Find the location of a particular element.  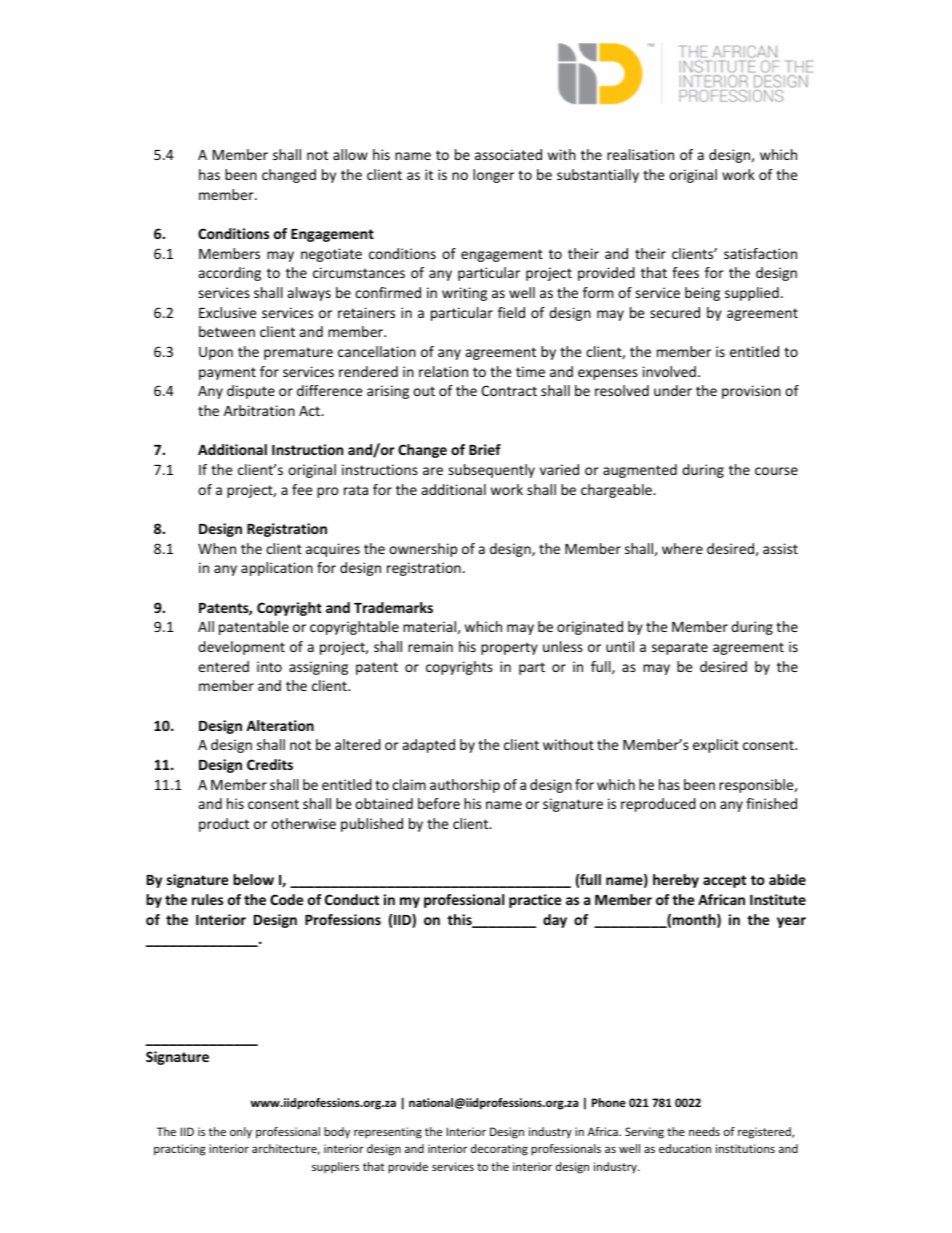

When is located at coordinates (217, 548).
